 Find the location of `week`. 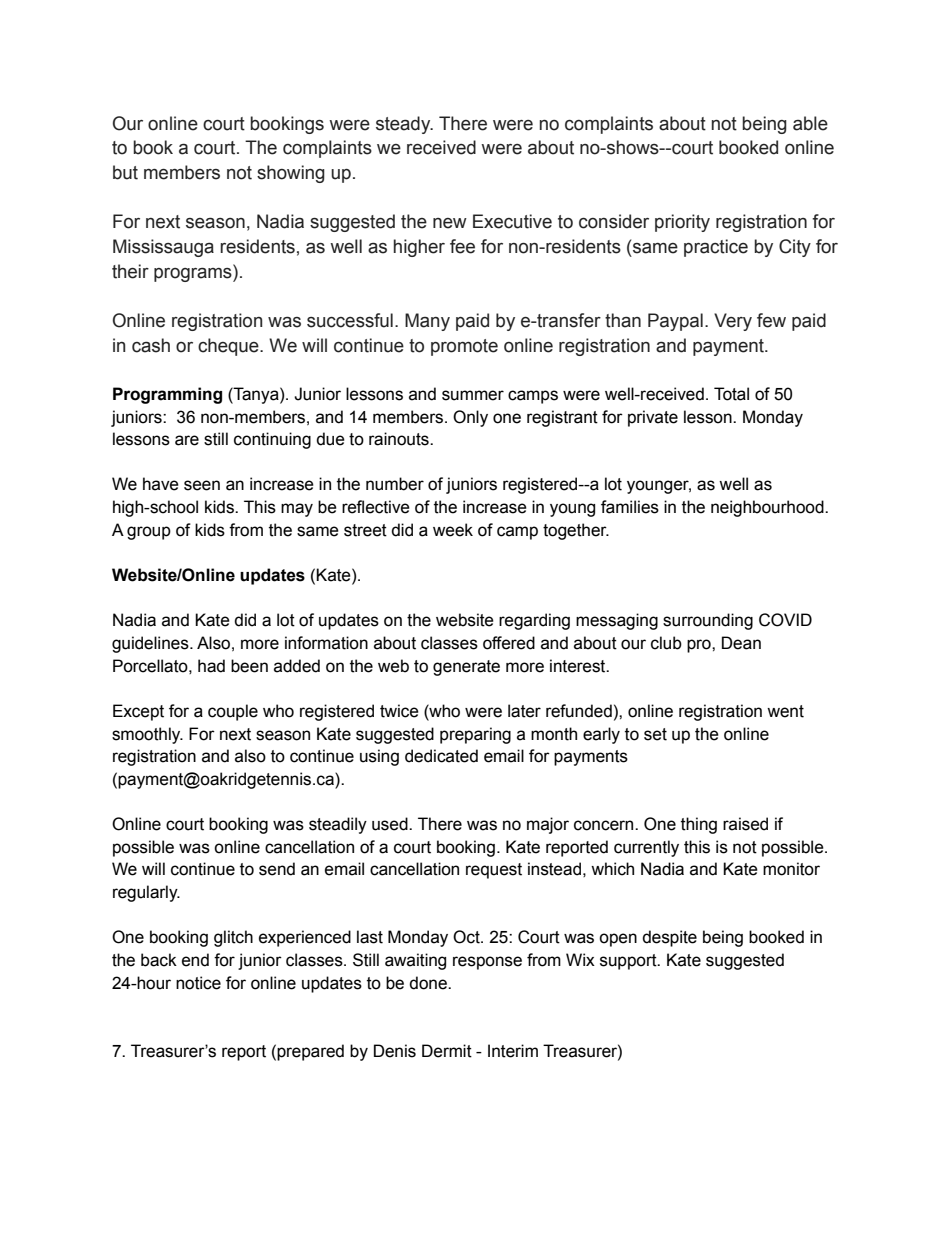

week is located at coordinates (453, 530).
